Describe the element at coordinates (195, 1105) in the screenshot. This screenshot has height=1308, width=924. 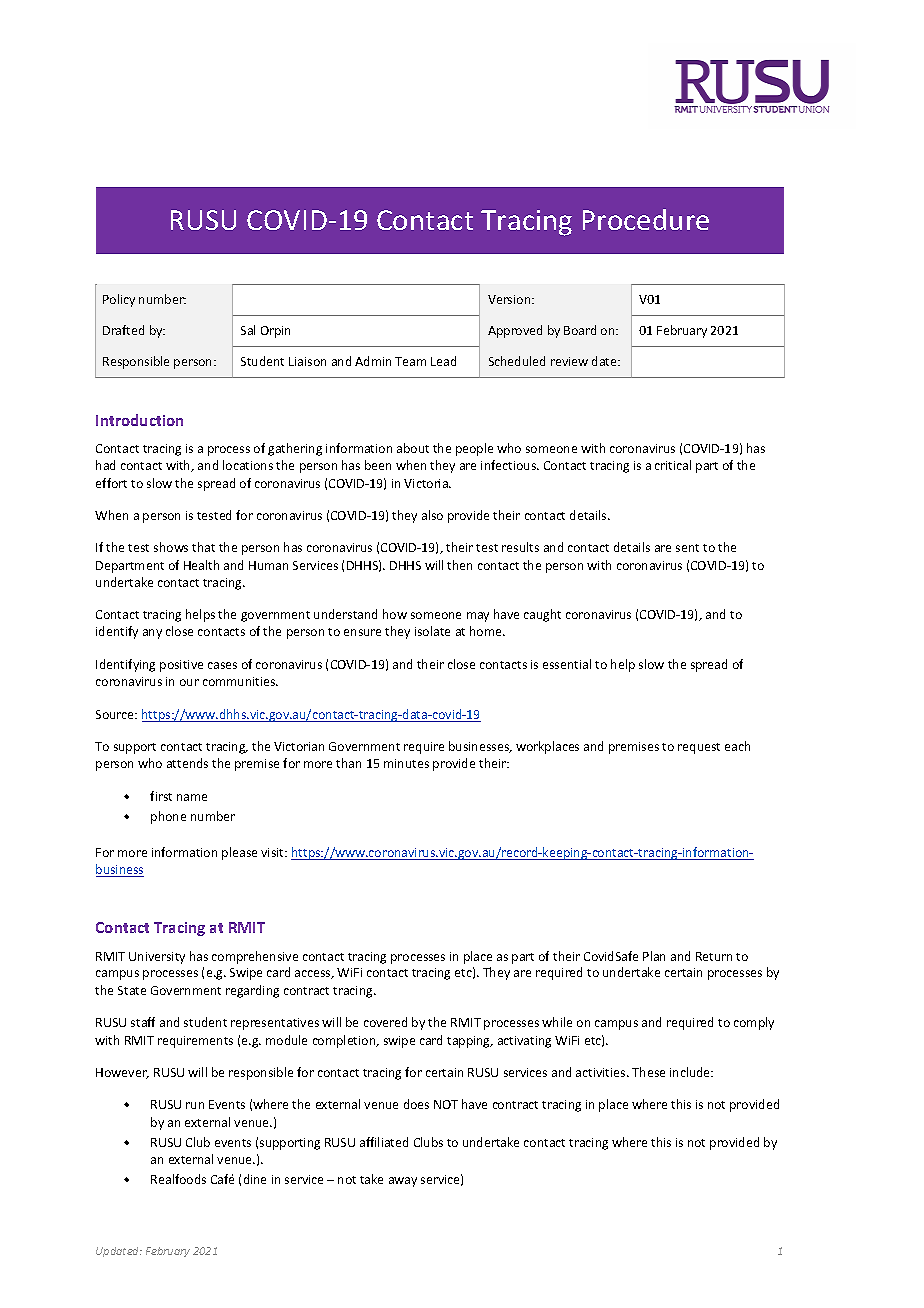
I see `run` at that location.
